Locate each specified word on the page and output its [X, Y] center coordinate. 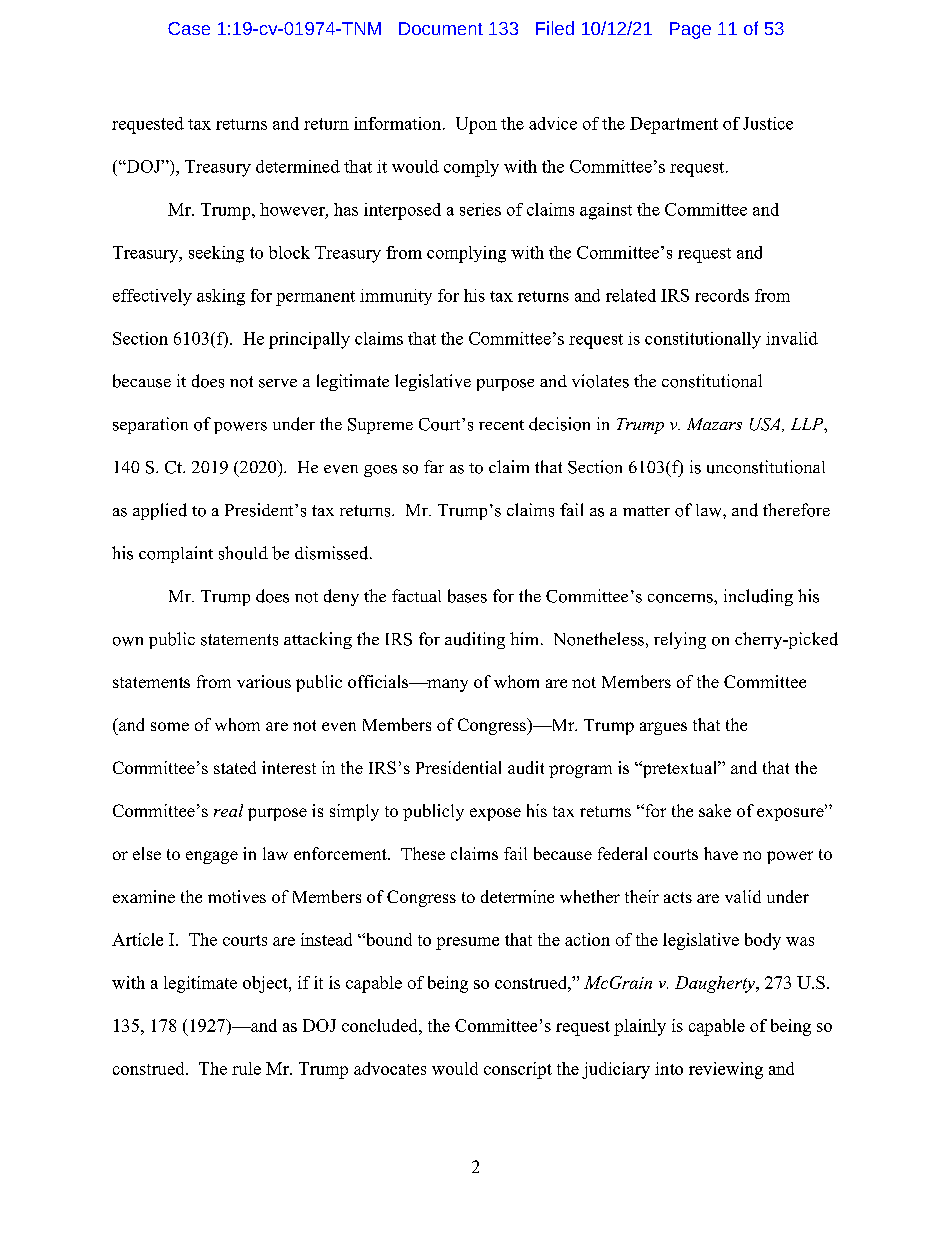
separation [150, 425]
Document [441, 28]
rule [246, 1068]
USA [766, 425]
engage [212, 857]
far [434, 466]
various [264, 681]
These [423, 853]
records [722, 295]
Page [690, 30]
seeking [216, 254]
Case [189, 28]
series [480, 209]
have [721, 853]
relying [680, 640]
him [526, 638]
